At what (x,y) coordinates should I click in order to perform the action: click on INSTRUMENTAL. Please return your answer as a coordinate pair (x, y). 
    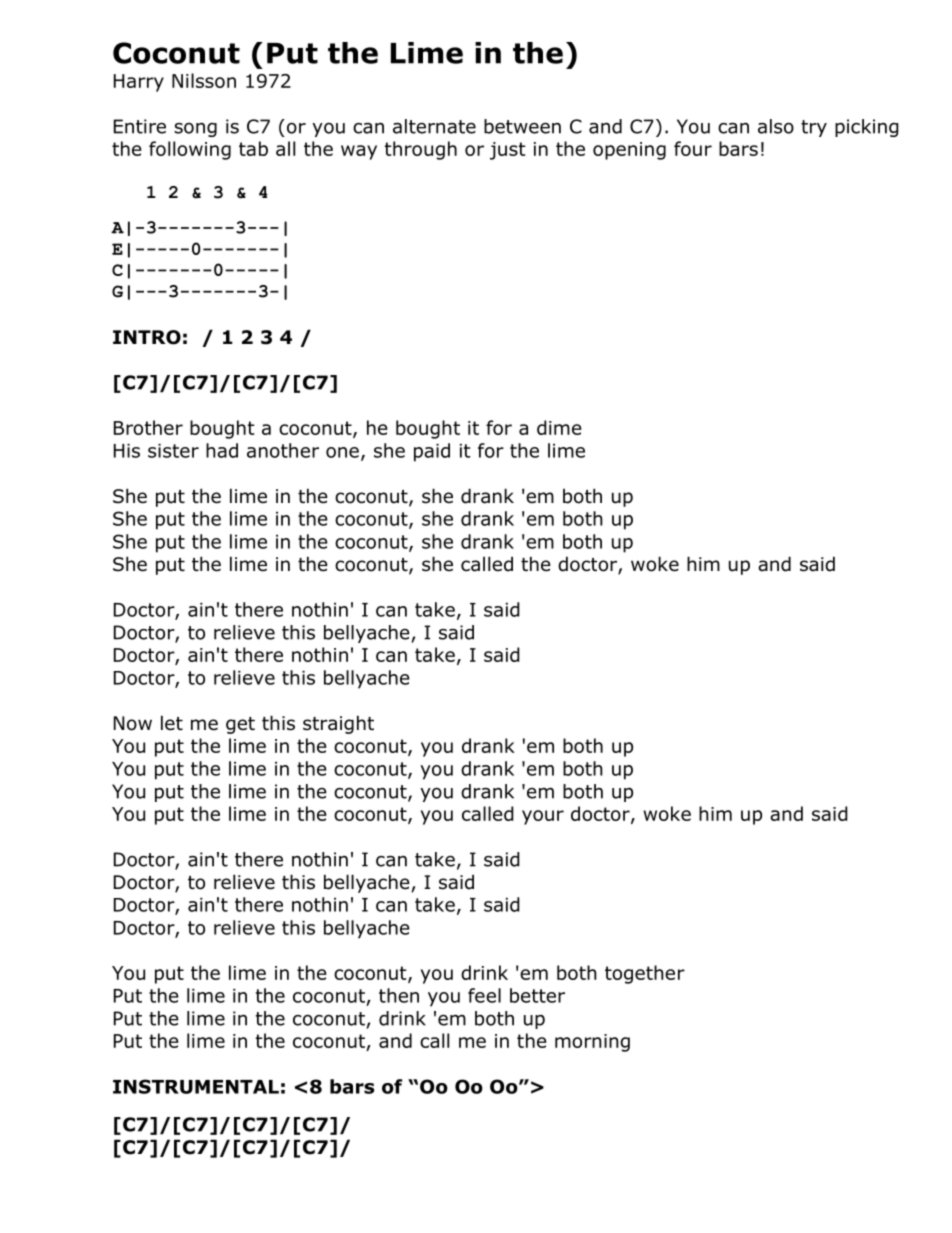
    Looking at the image, I should click on (196, 1086).
